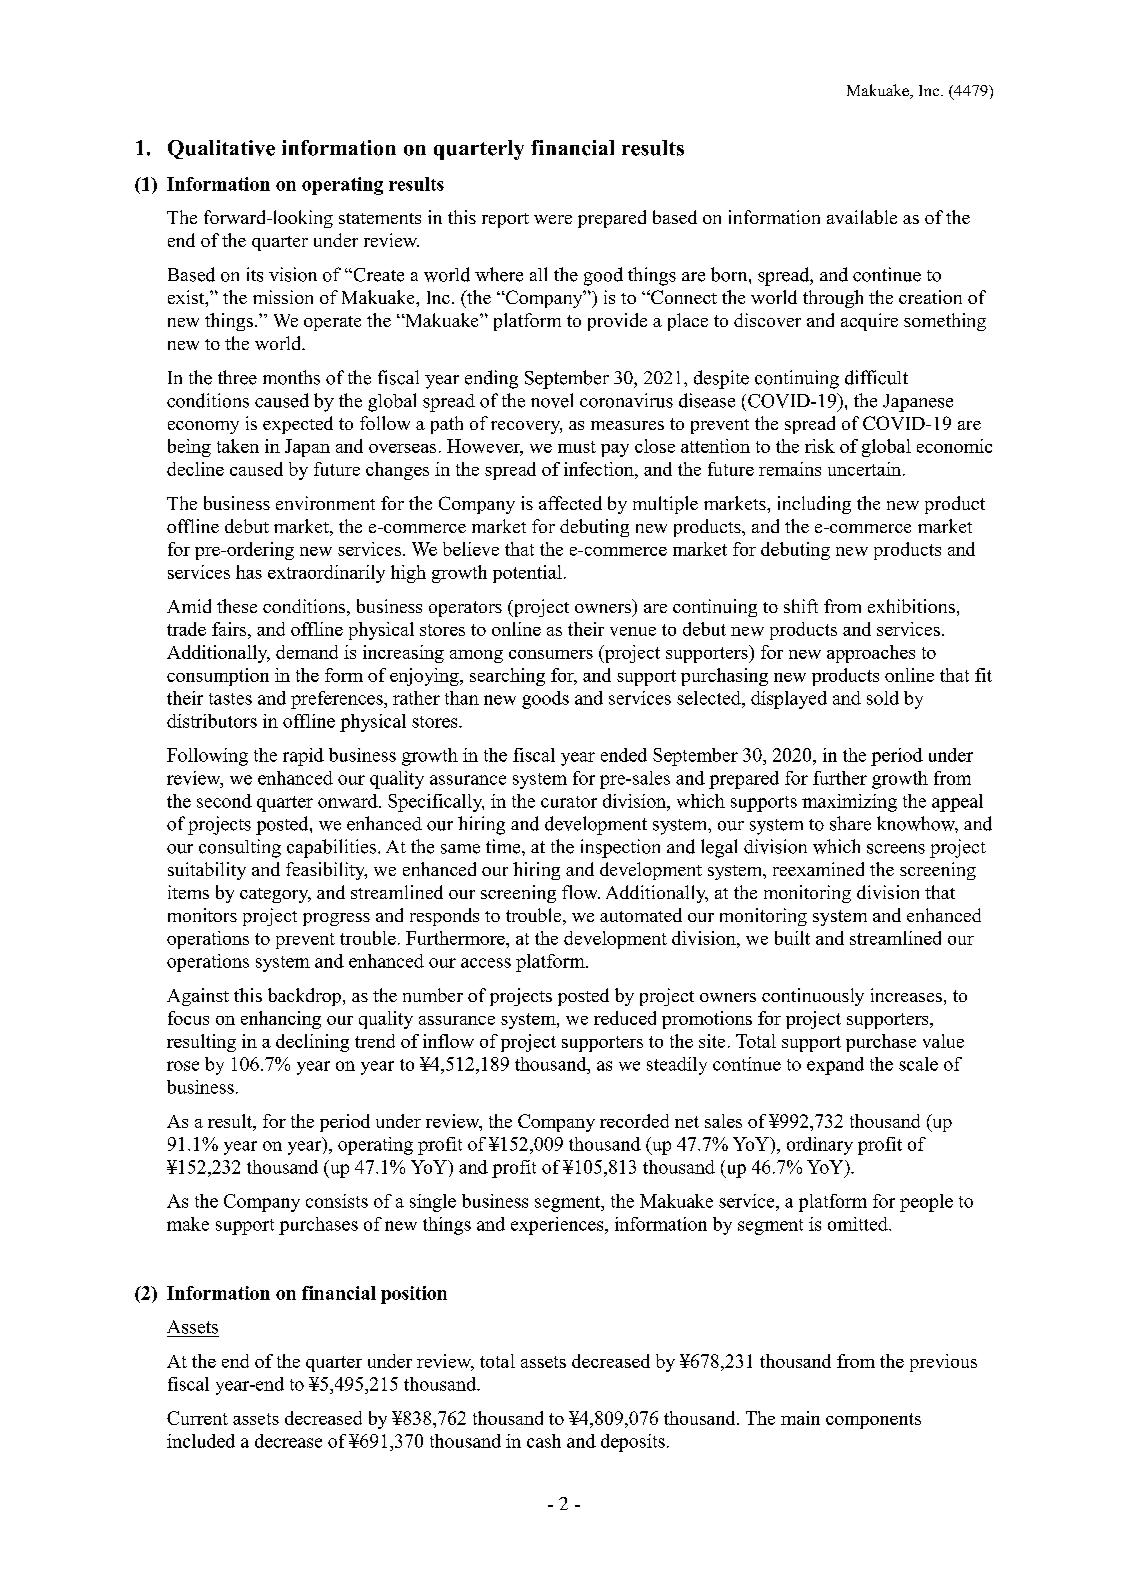  I want to click on were, so click(553, 219).
